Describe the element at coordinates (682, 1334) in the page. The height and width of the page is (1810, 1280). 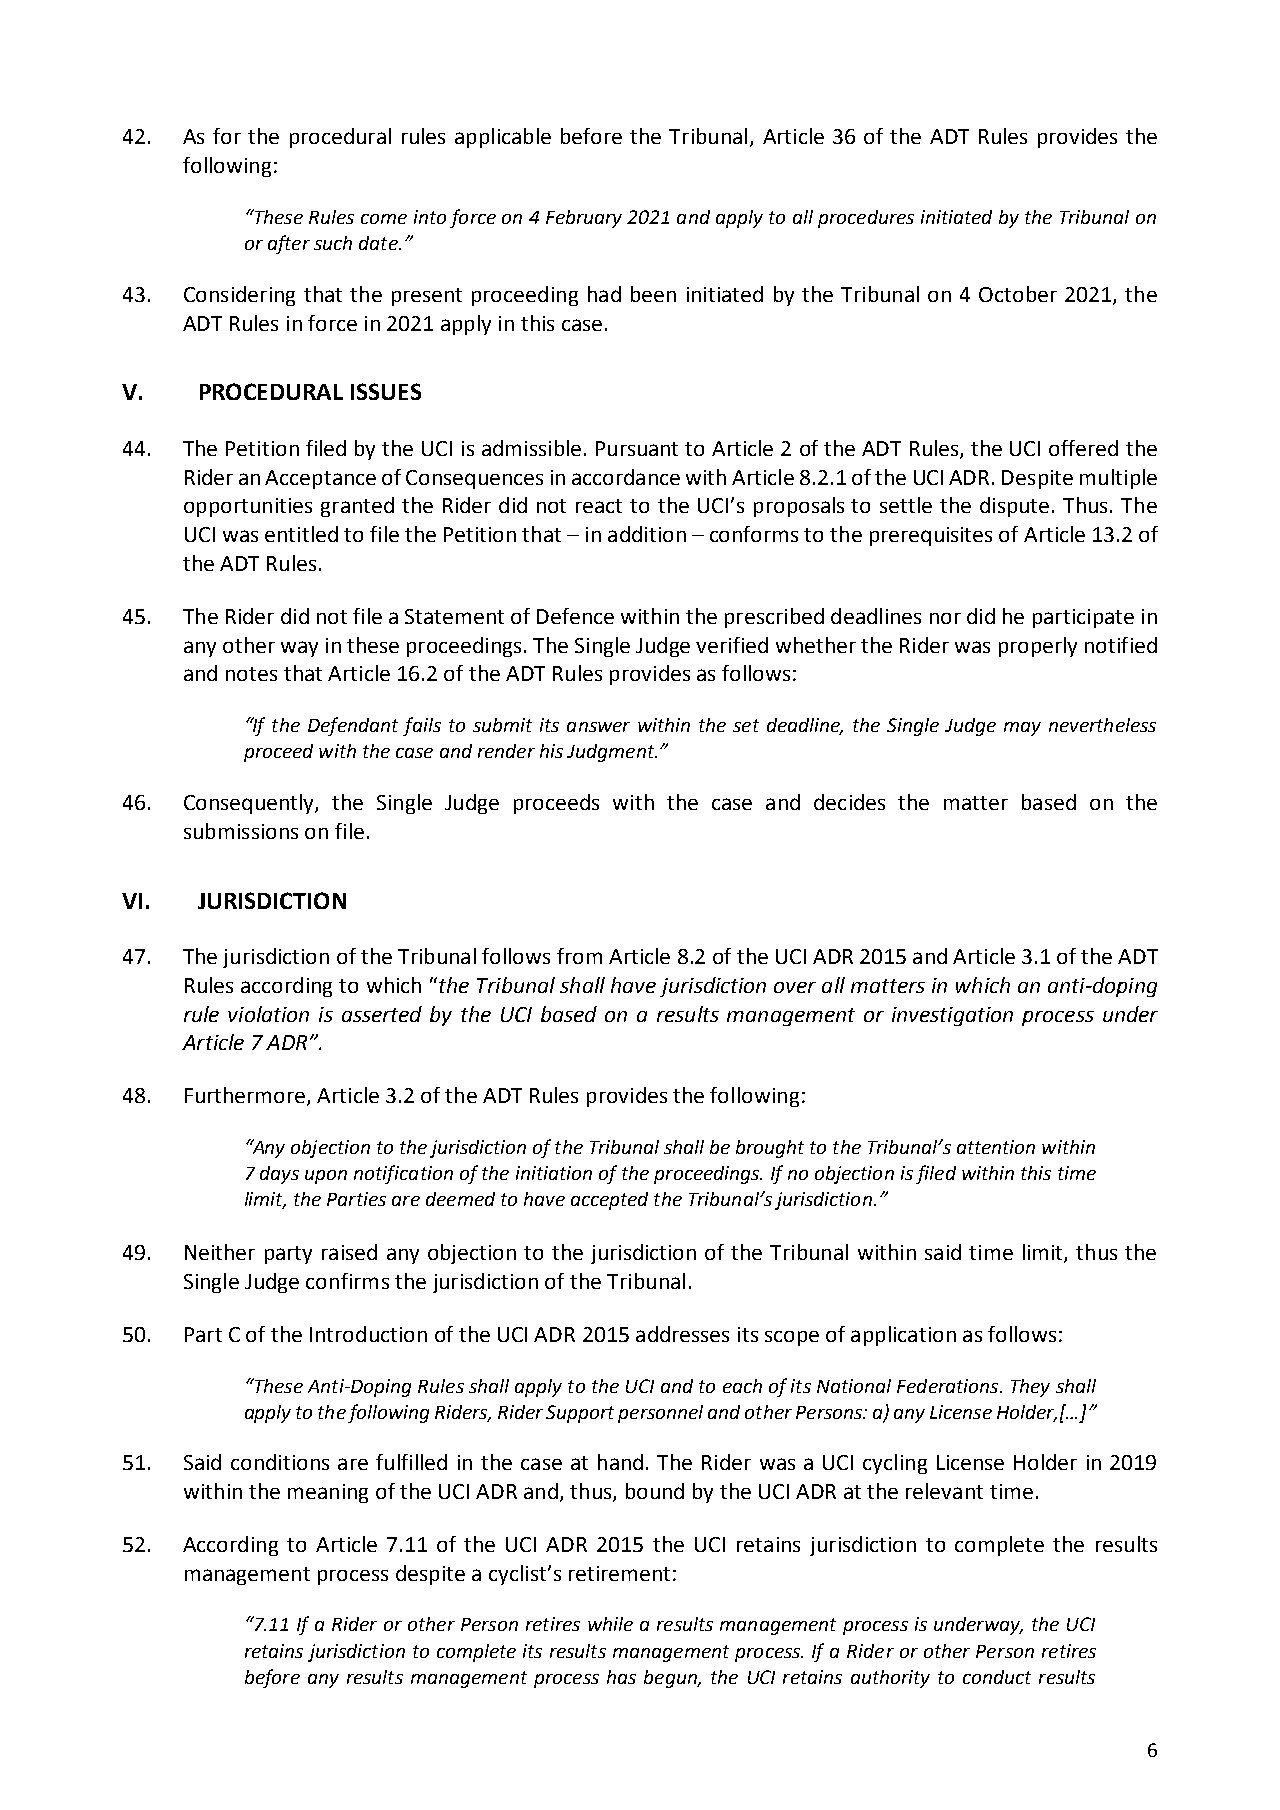
I see `addresses` at that location.
